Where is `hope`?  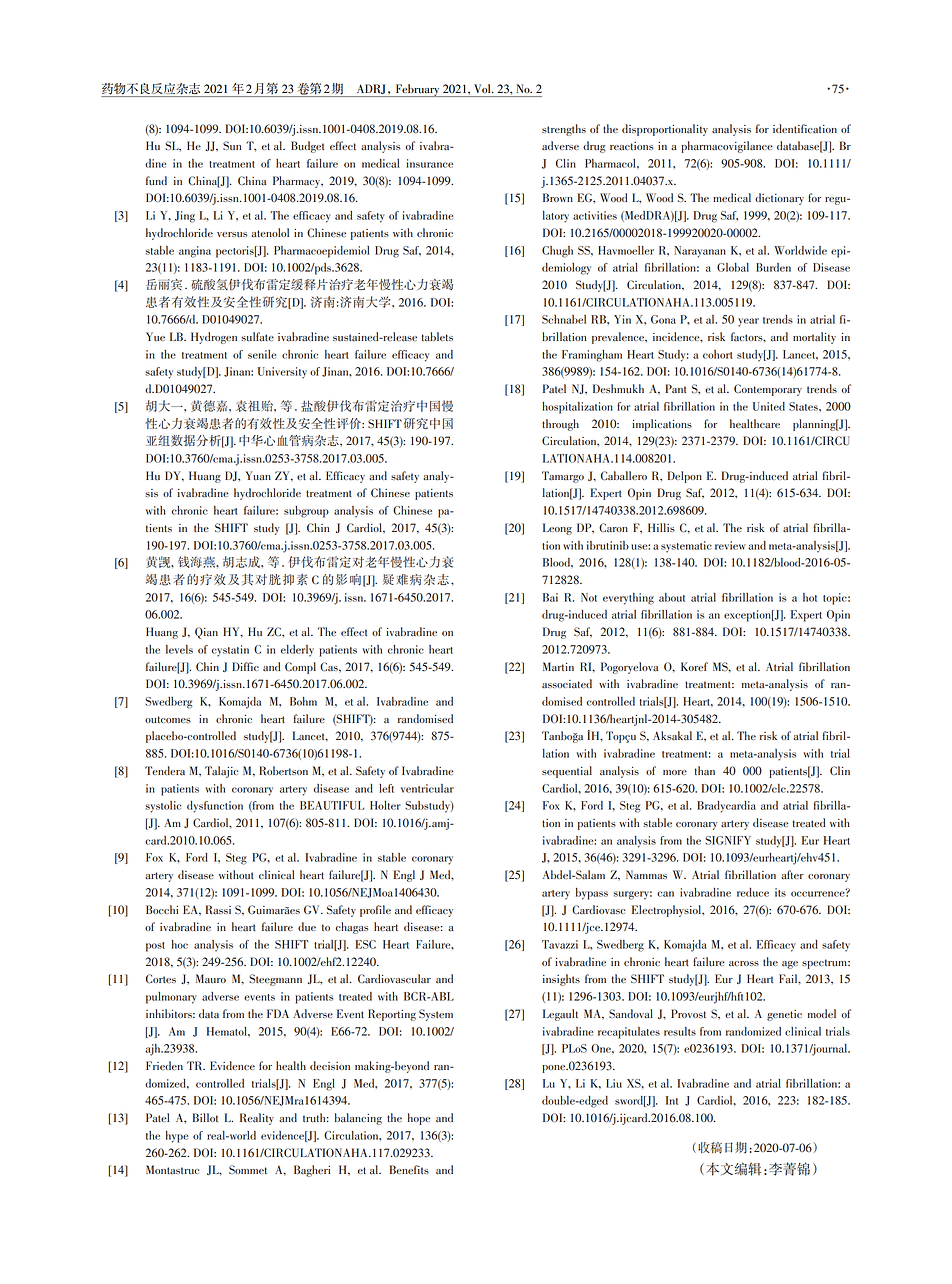 hope is located at coordinates (419, 1119).
